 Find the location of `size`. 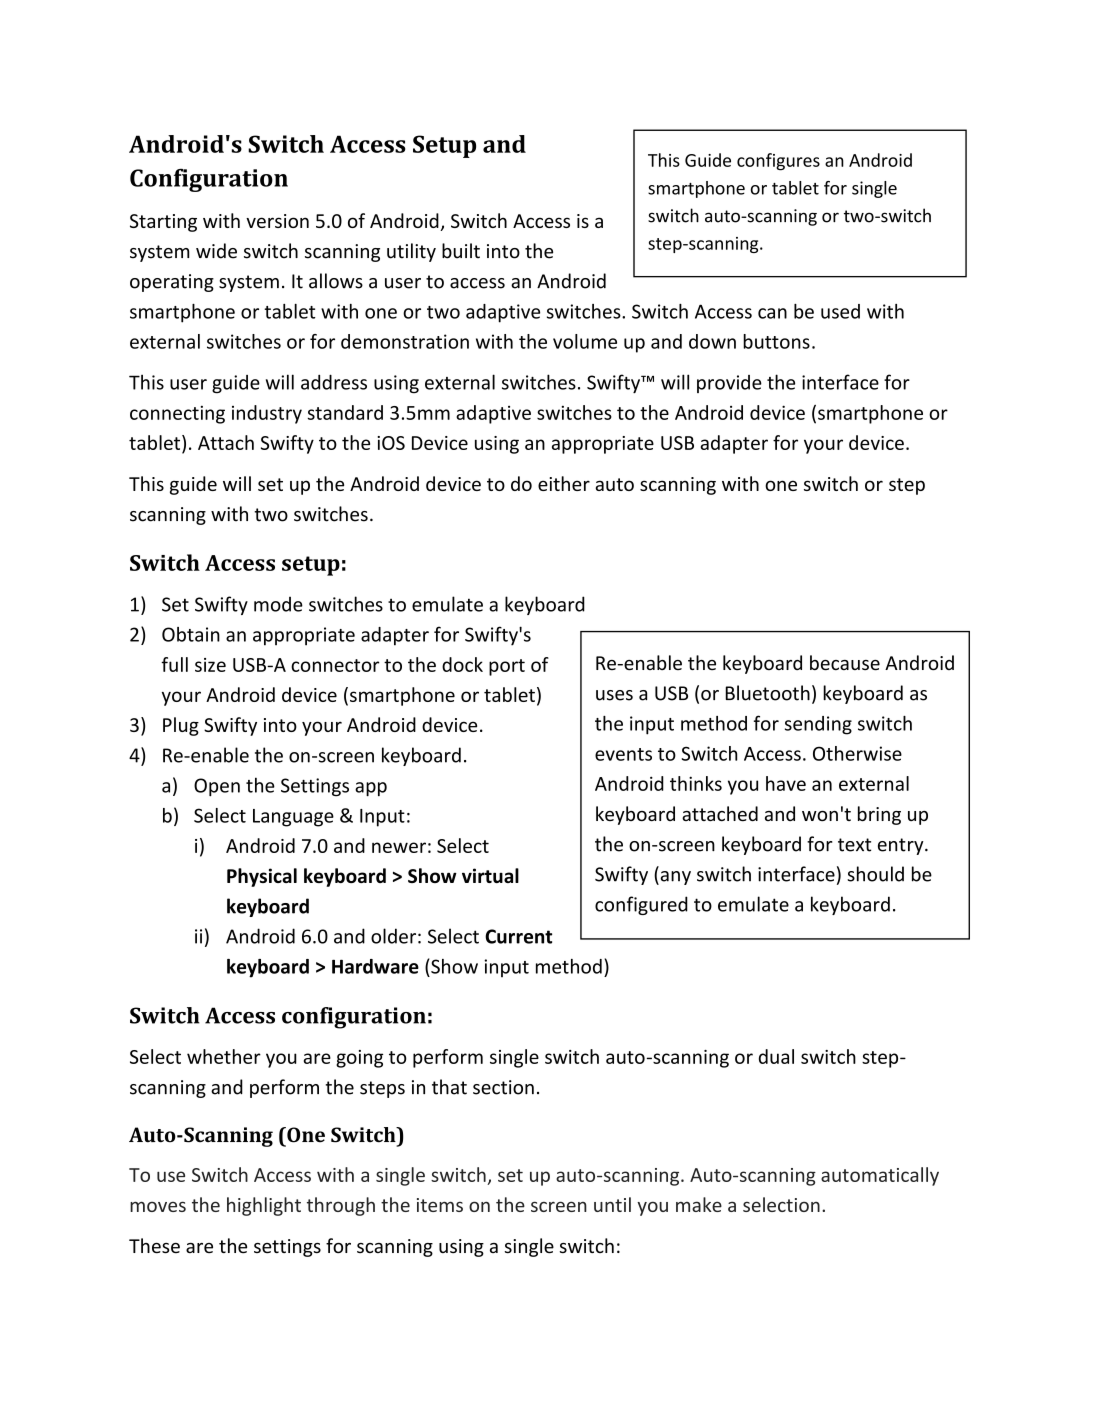

size is located at coordinates (210, 665).
